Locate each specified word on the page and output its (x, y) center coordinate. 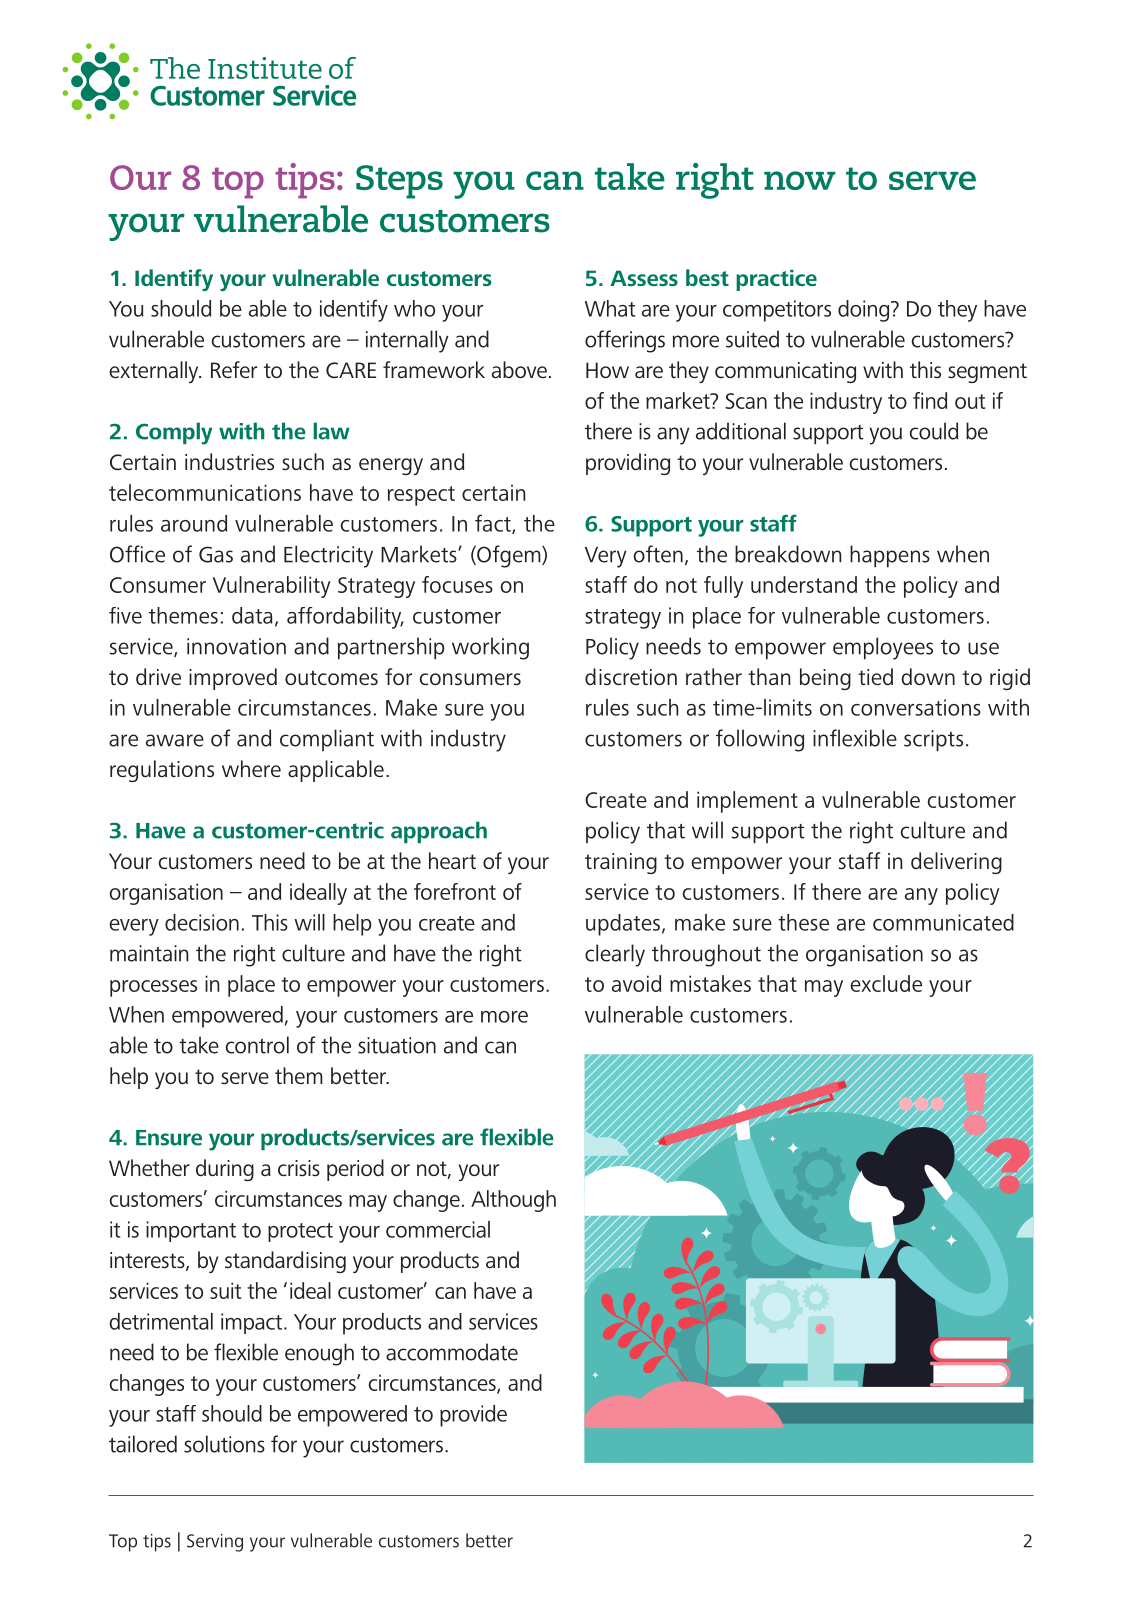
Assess (644, 278)
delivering (956, 863)
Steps (399, 182)
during (225, 1170)
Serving (215, 1543)
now (800, 180)
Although (513, 1201)
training (621, 863)
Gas (216, 554)
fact (494, 524)
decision (202, 922)
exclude (886, 983)
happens (890, 556)
